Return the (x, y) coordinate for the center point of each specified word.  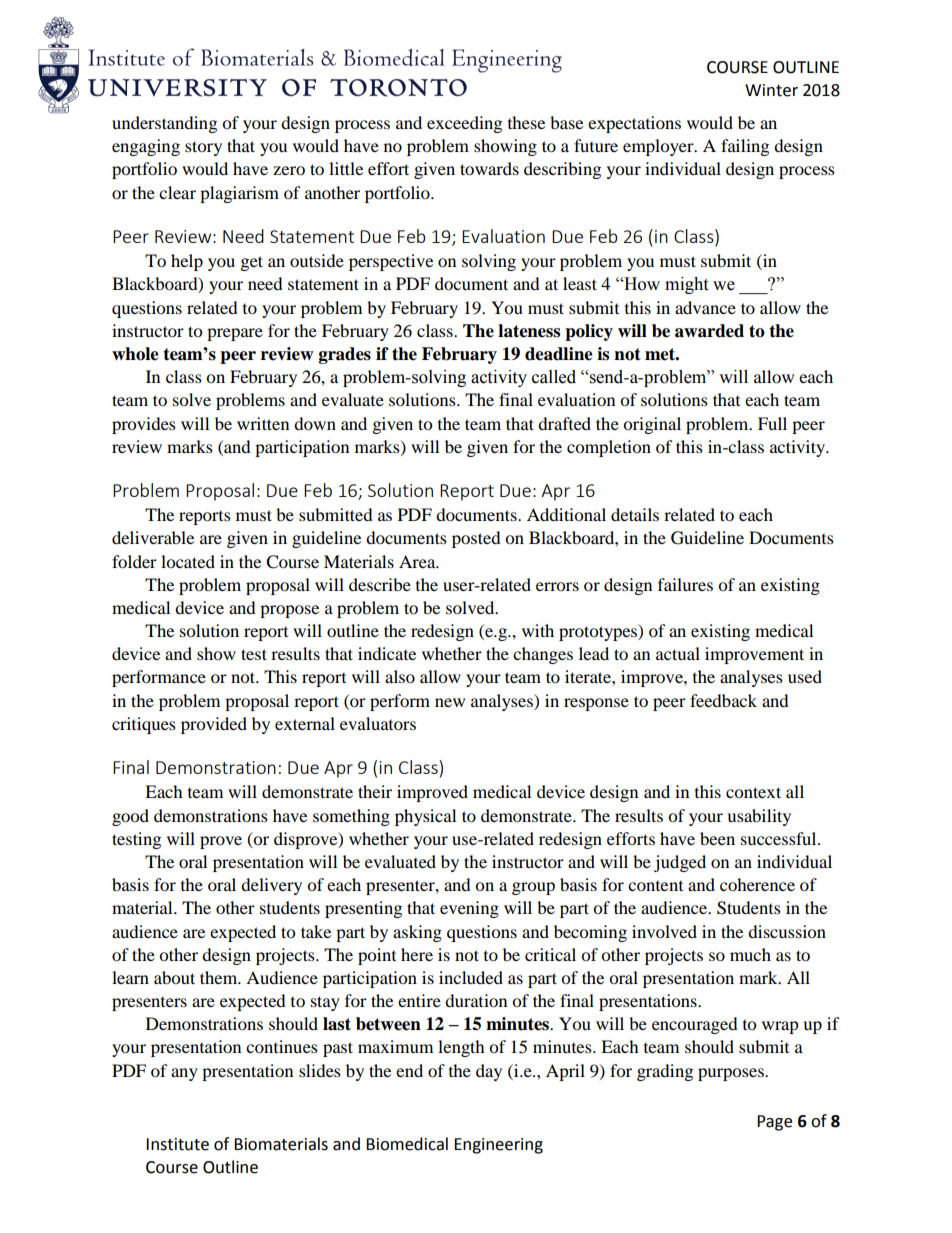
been (717, 838)
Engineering (498, 1146)
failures (685, 584)
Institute (177, 1144)
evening (469, 909)
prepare (235, 334)
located (188, 561)
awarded (709, 331)
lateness (529, 331)
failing (745, 147)
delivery (271, 886)
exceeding (464, 124)
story (203, 148)
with (538, 630)
